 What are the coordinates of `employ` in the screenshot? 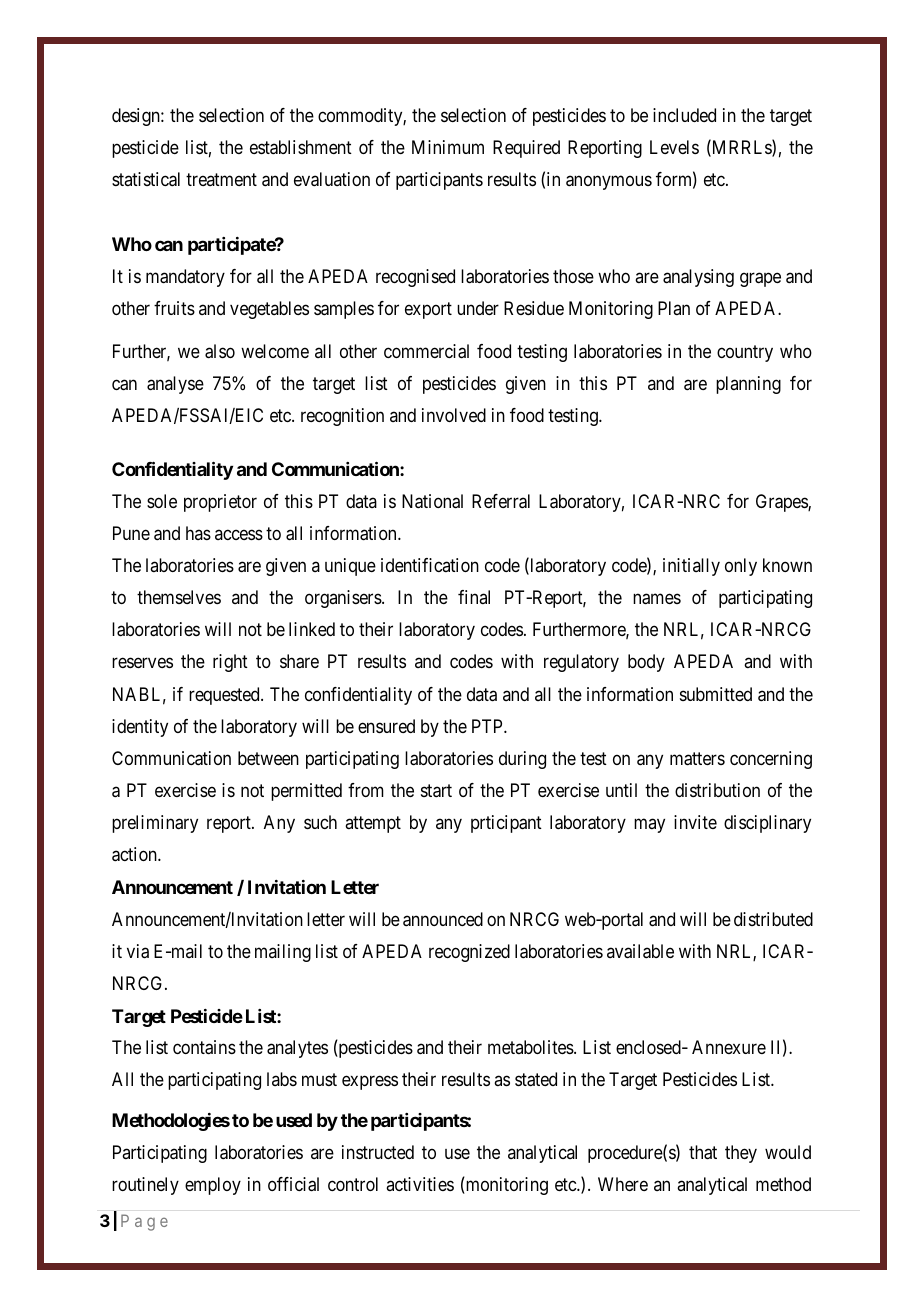 It's located at (213, 1186).
